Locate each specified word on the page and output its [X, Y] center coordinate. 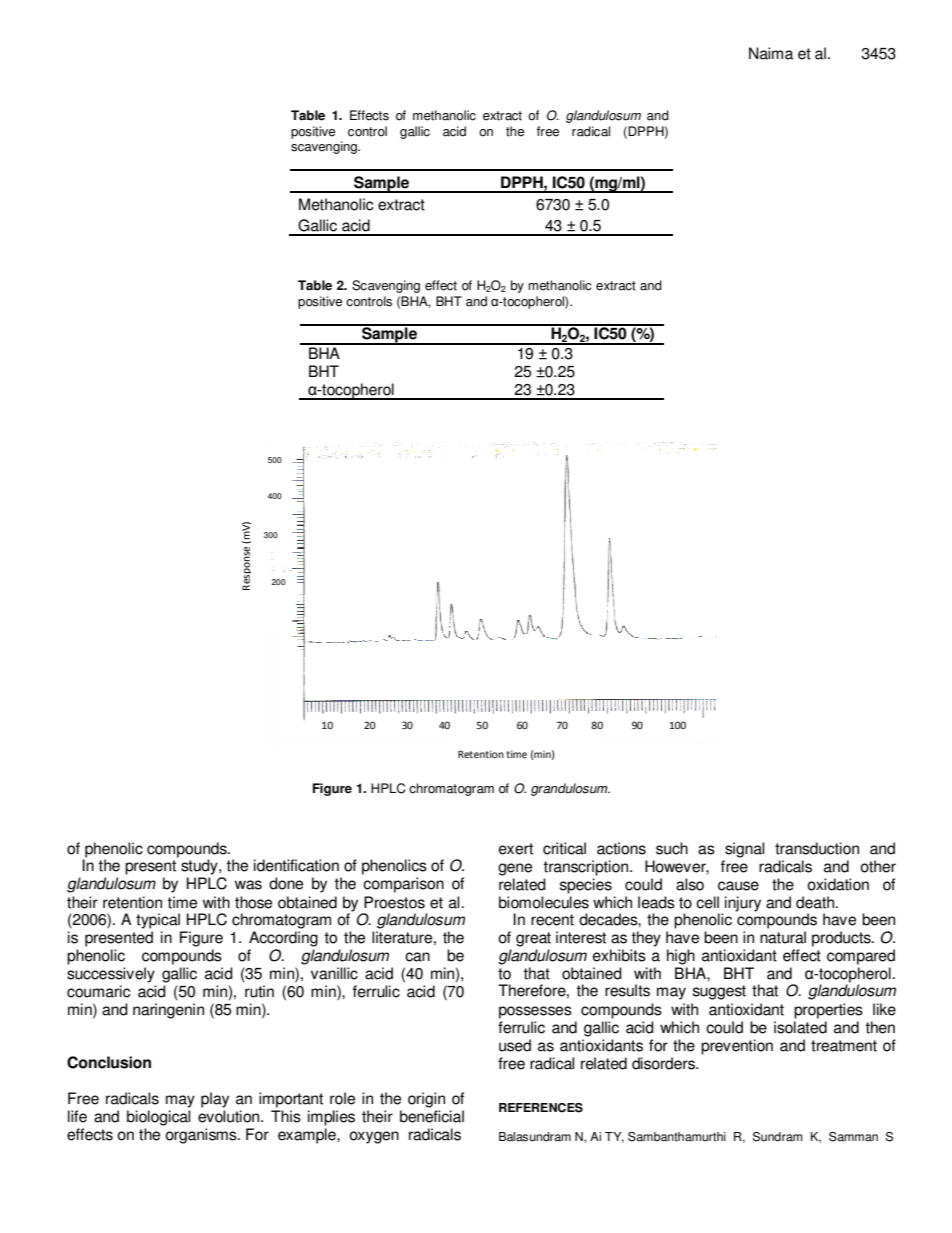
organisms [202, 1136]
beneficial [432, 1116]
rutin [259, 991]
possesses [535, 1012]
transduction [817, 848]
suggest [719, 992]
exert [516, 849]
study [200, 867]
